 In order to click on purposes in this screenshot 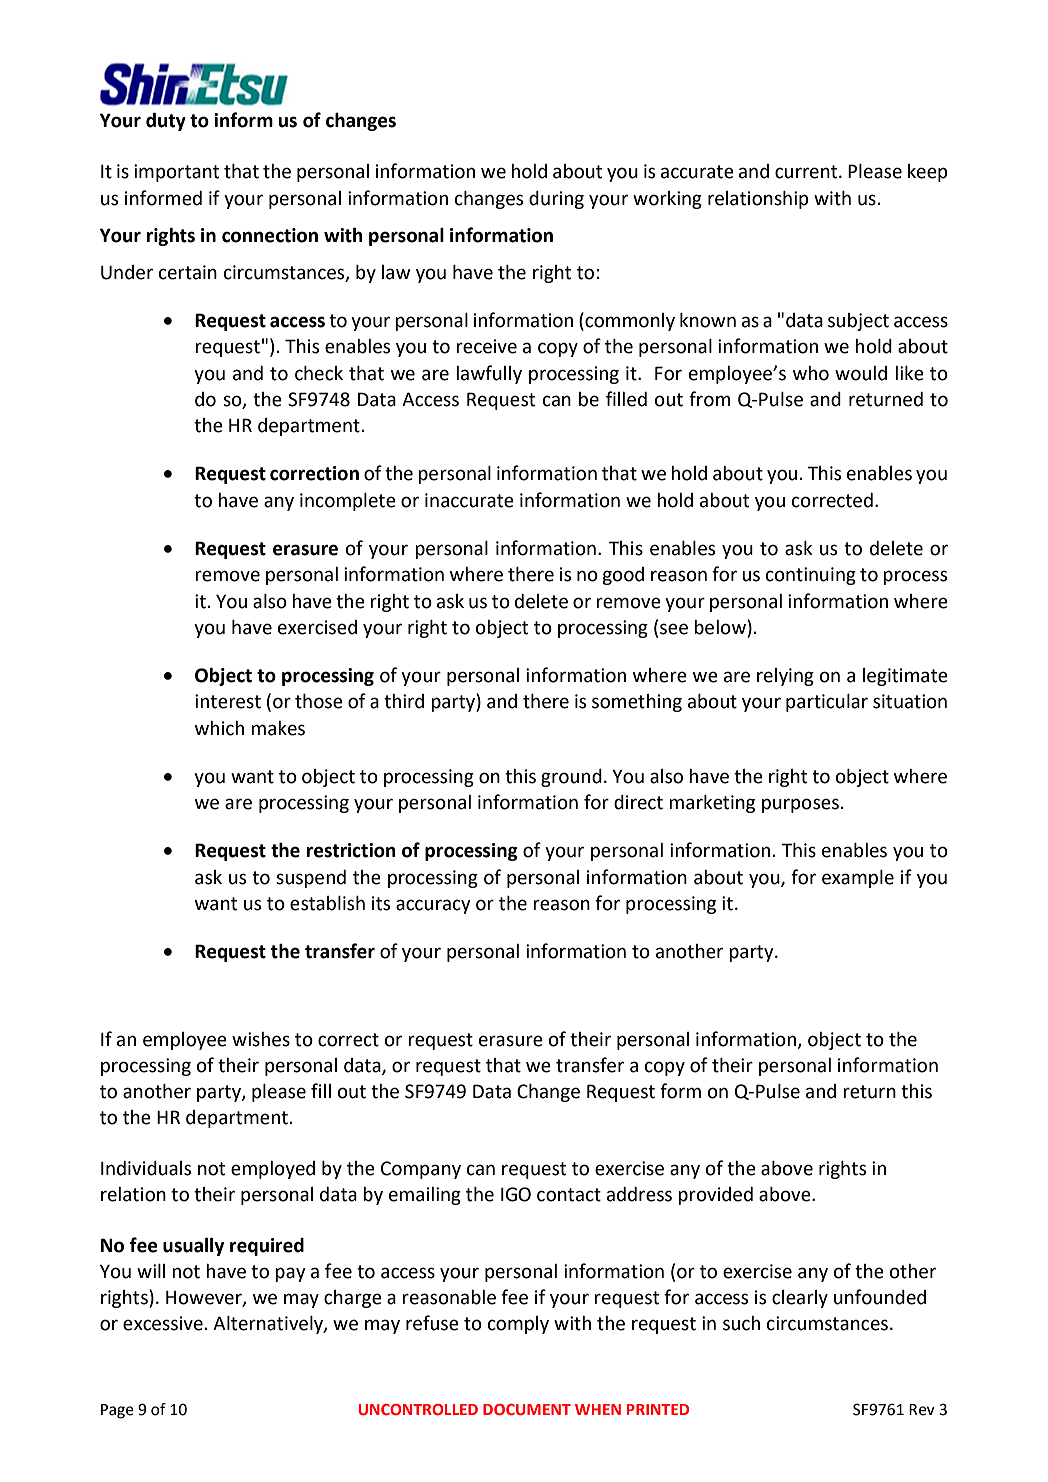, I will do `click(800, 805)`.
